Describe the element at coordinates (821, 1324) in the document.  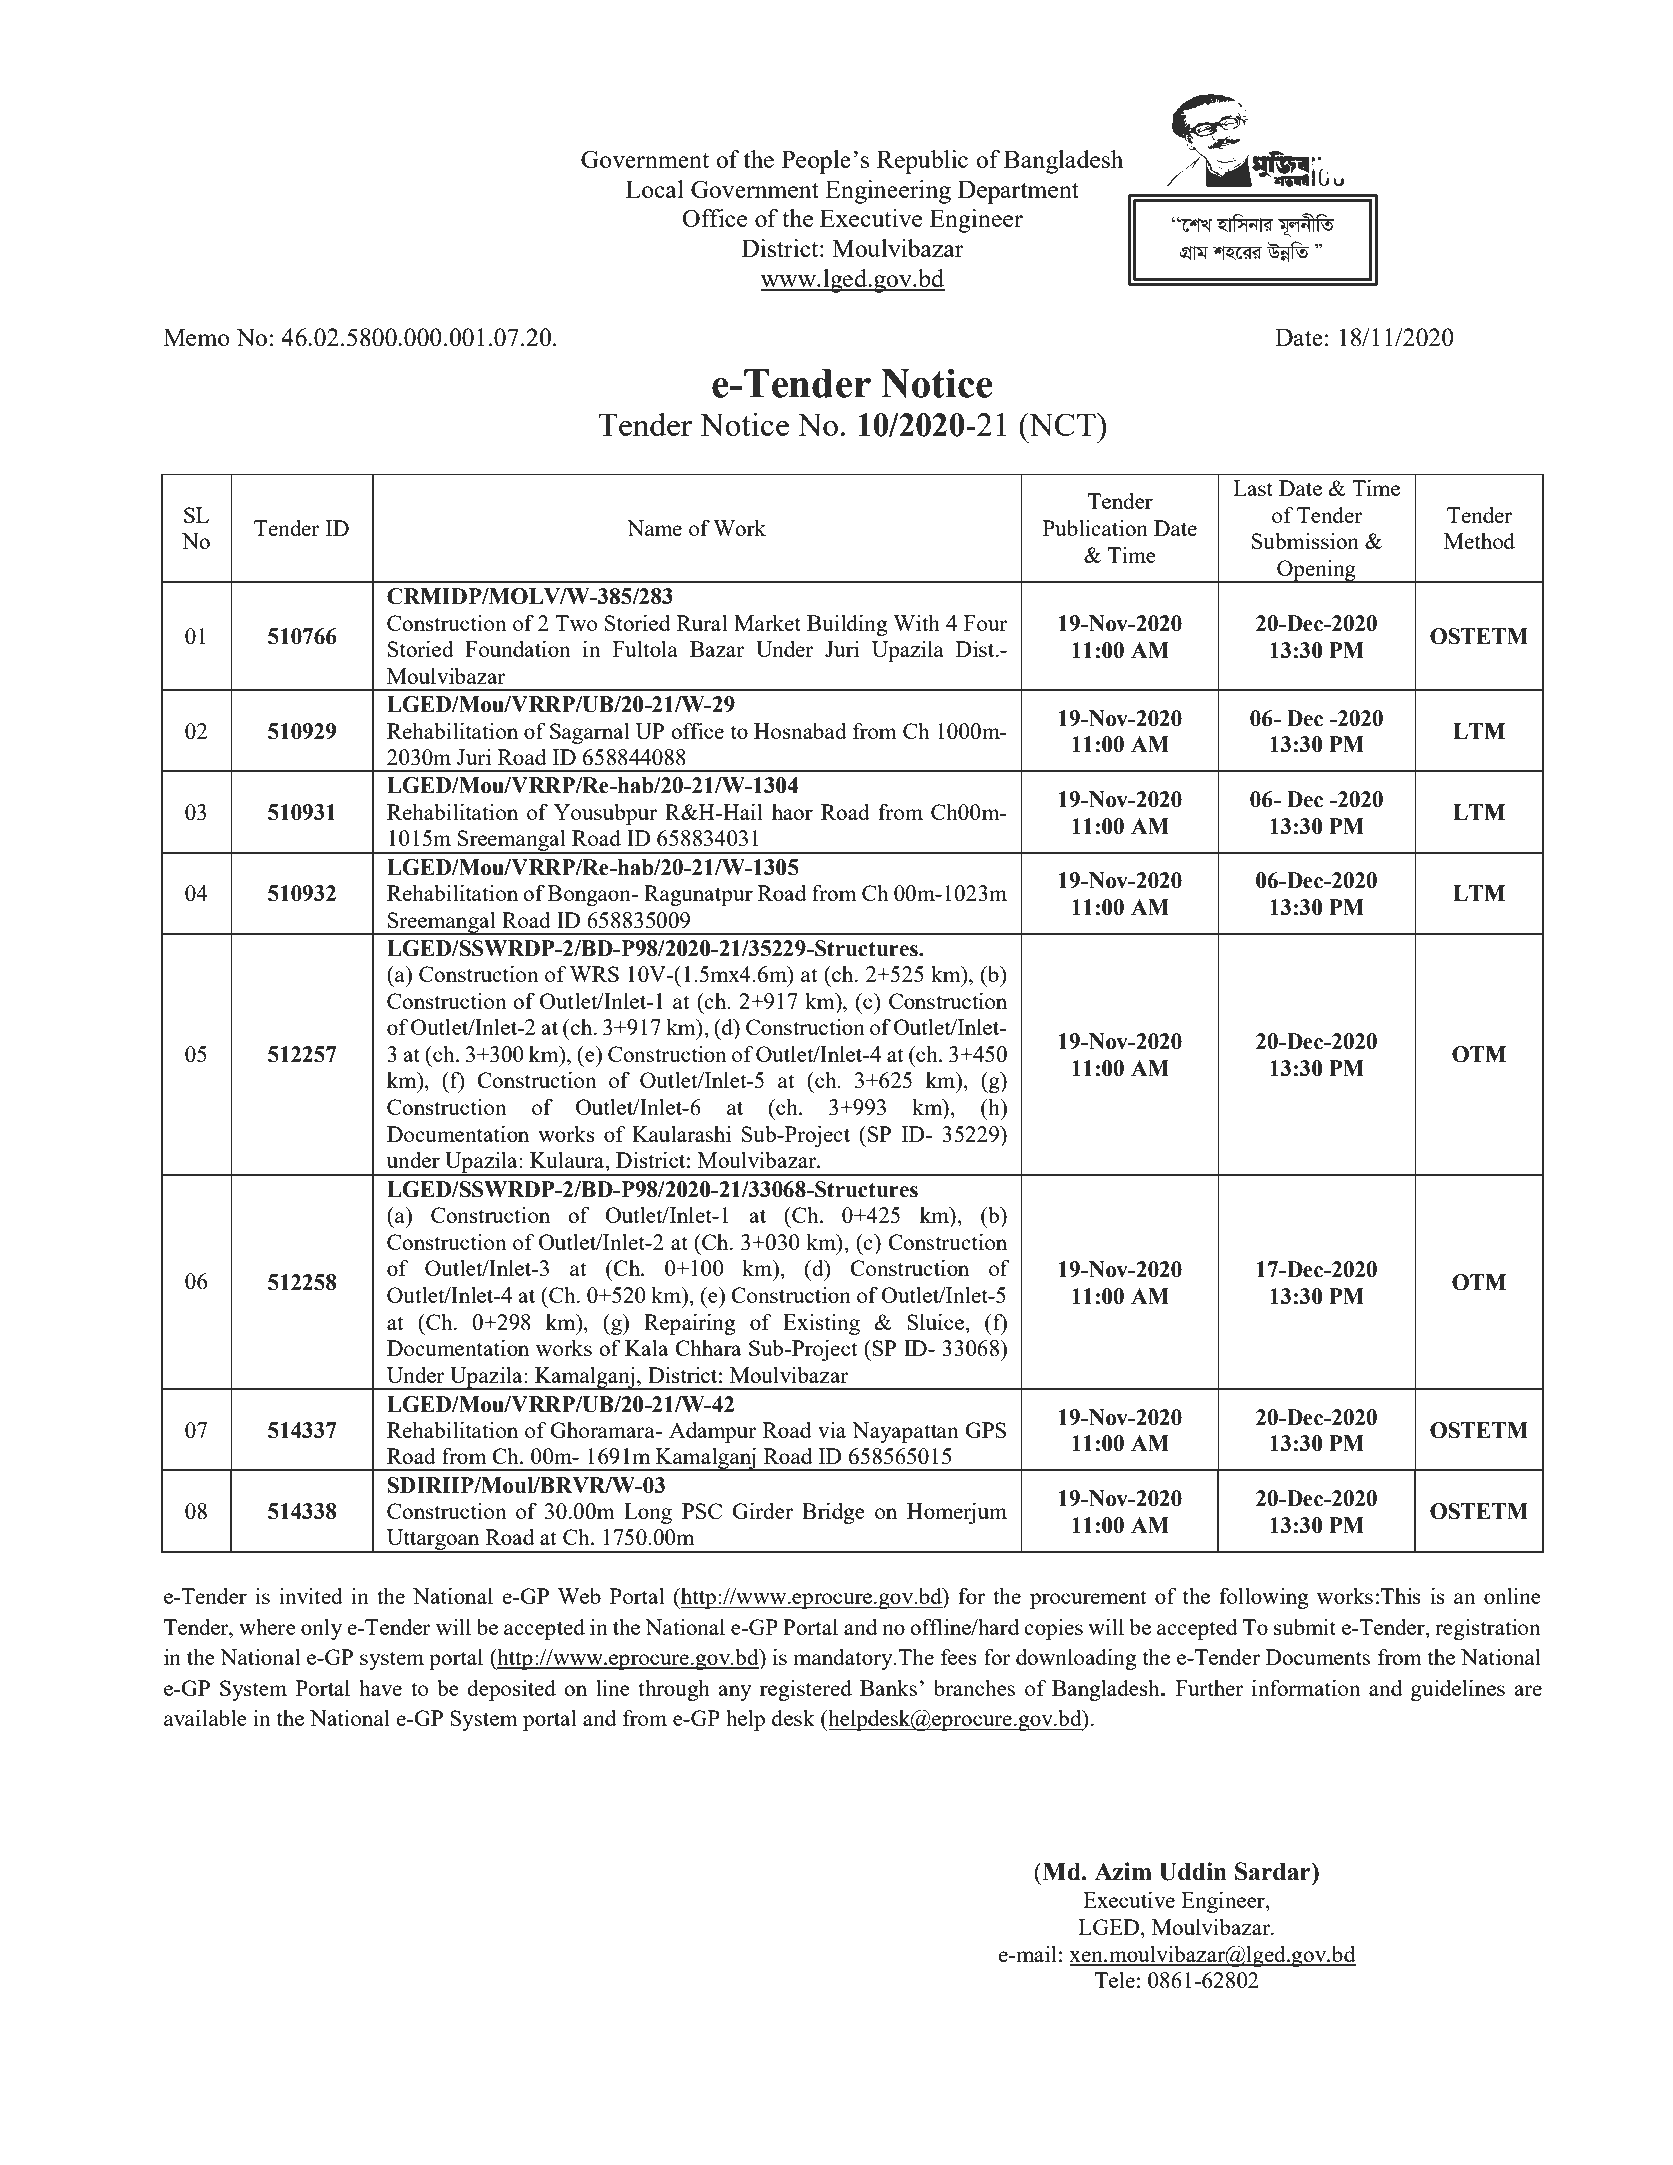
I see `Existing` at that location.
